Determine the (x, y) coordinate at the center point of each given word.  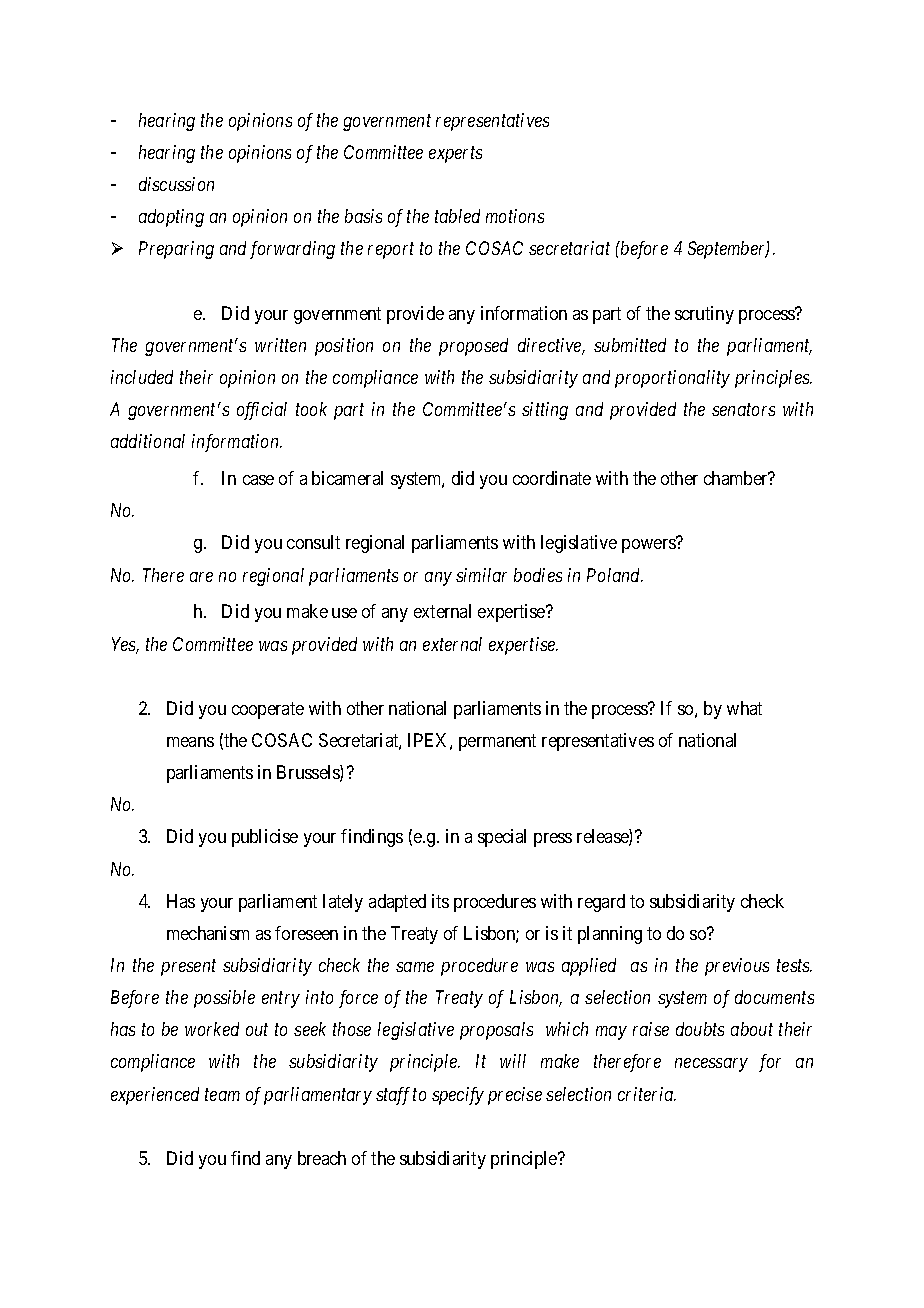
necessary (711, 1065)
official (262, 411)
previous (737, 967)
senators (743, 410)
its (440, 901)
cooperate (268, 710)
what (744, 708)
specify (458, 1096)
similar (481, 575)
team (222, 1095)
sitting (545, 411)
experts (455, 155)
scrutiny (704, 315)
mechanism (208, 933)
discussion (176, 184)
